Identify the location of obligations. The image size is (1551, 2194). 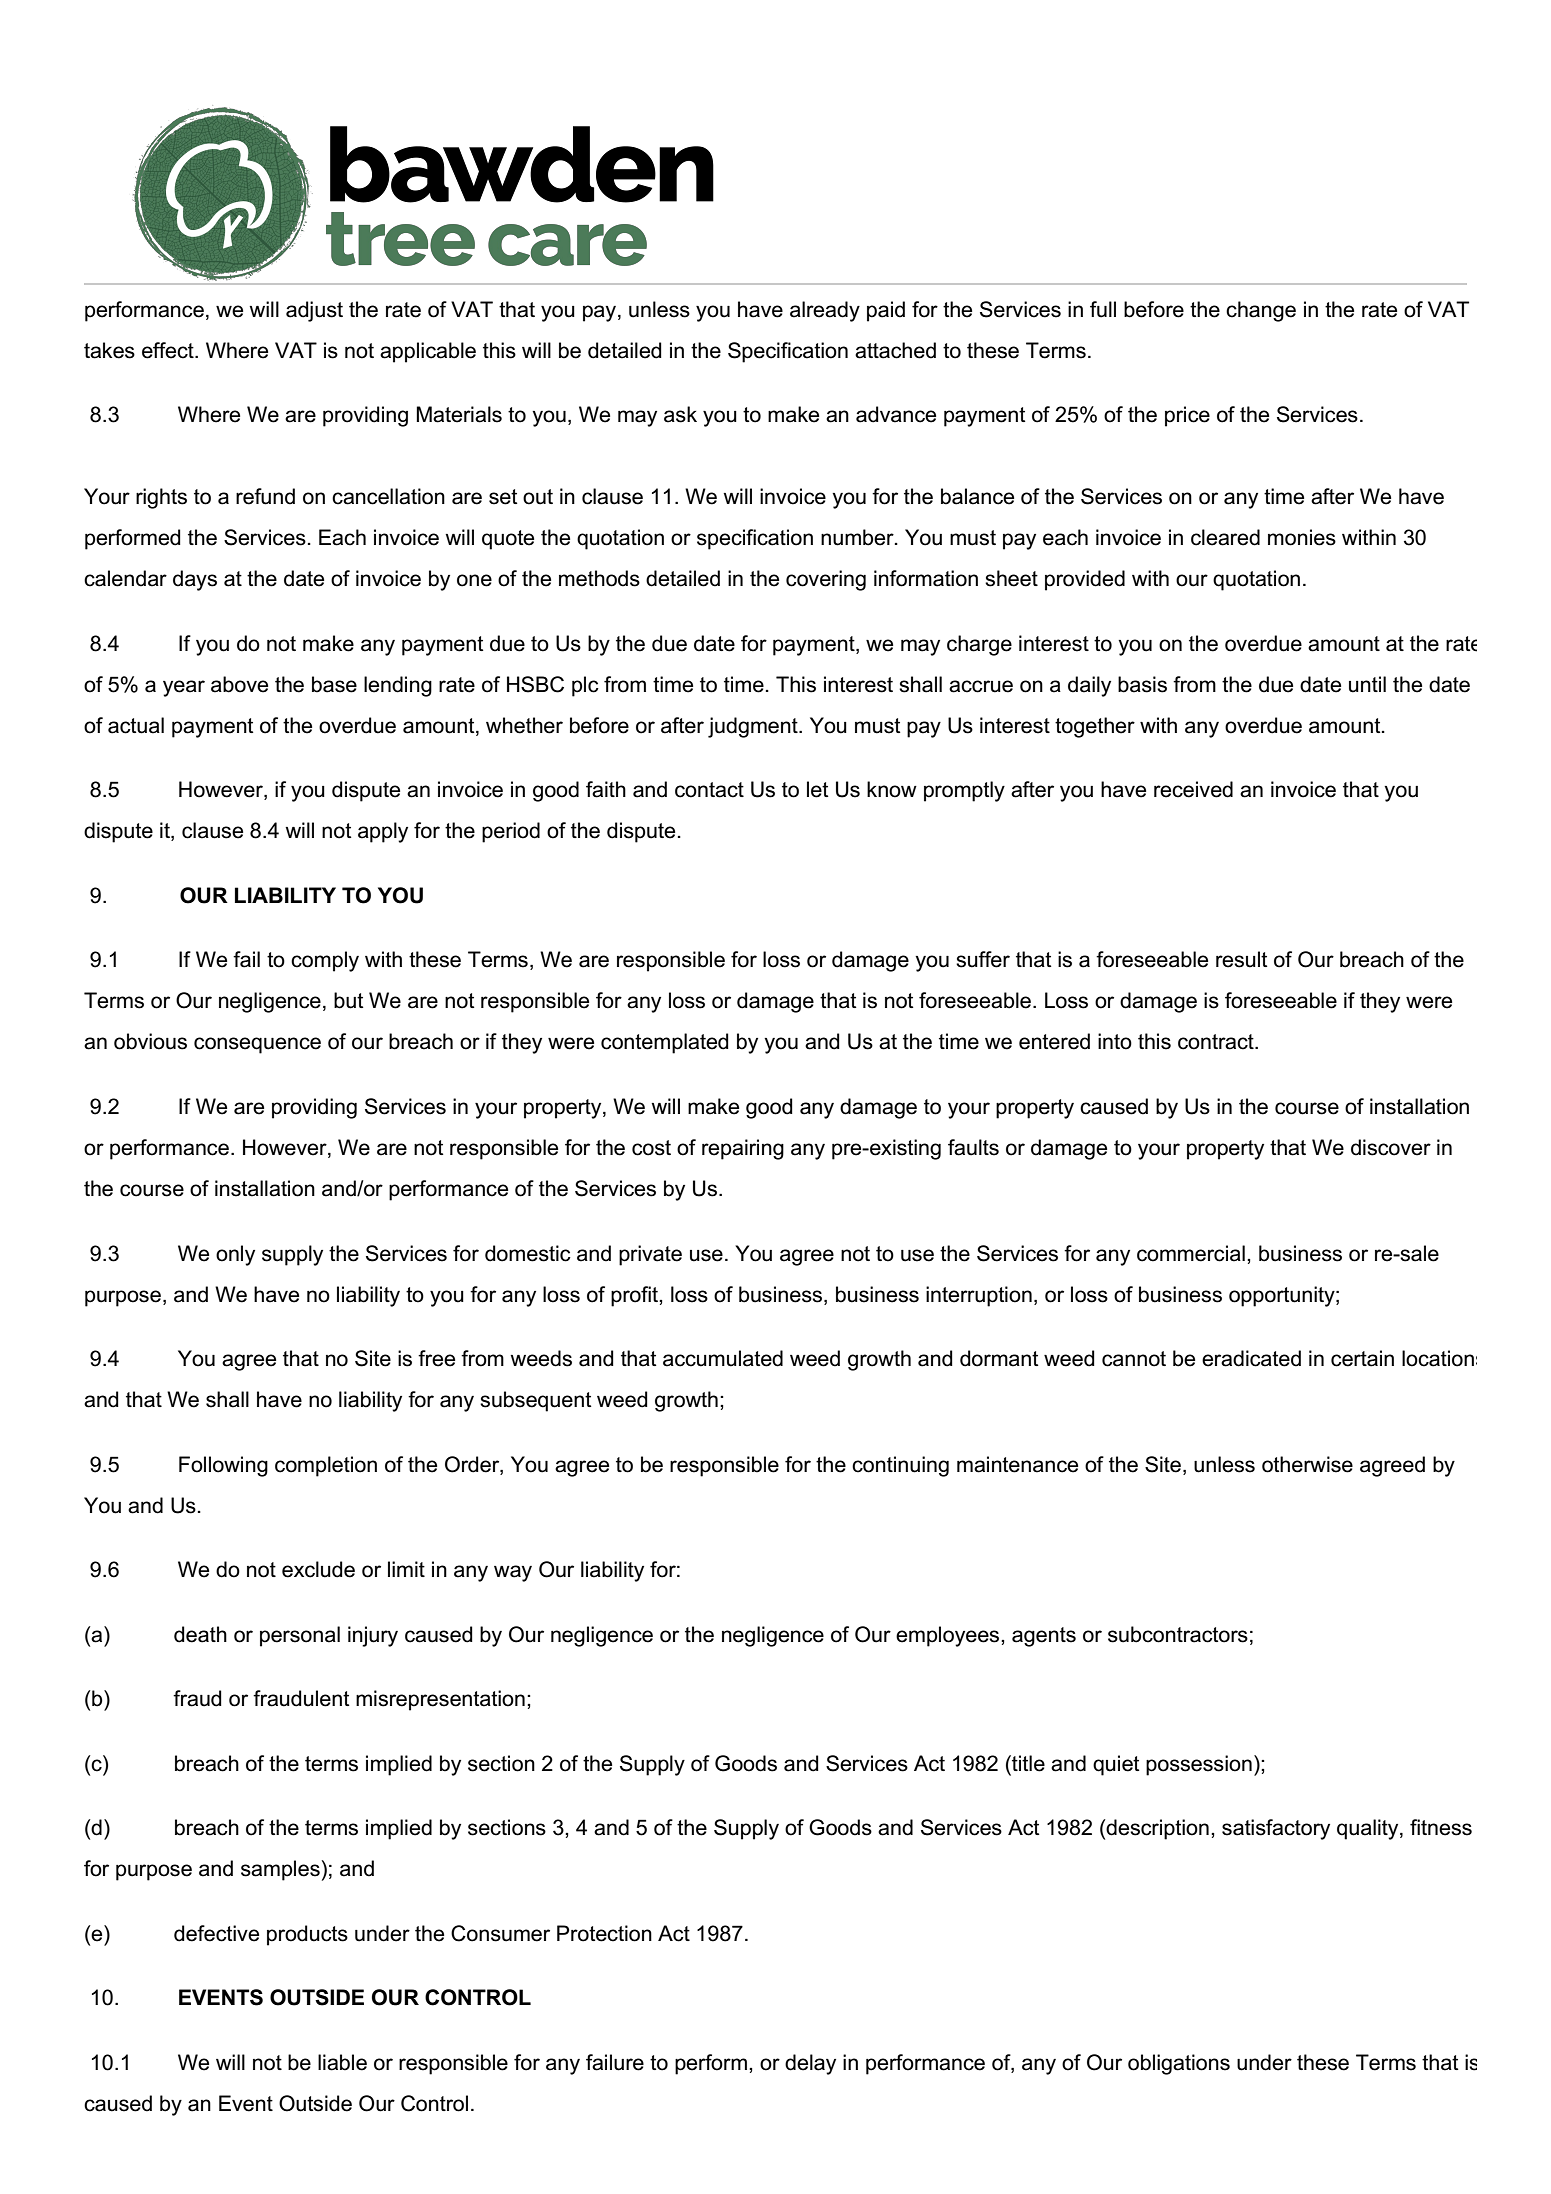
(1179, 2064).
